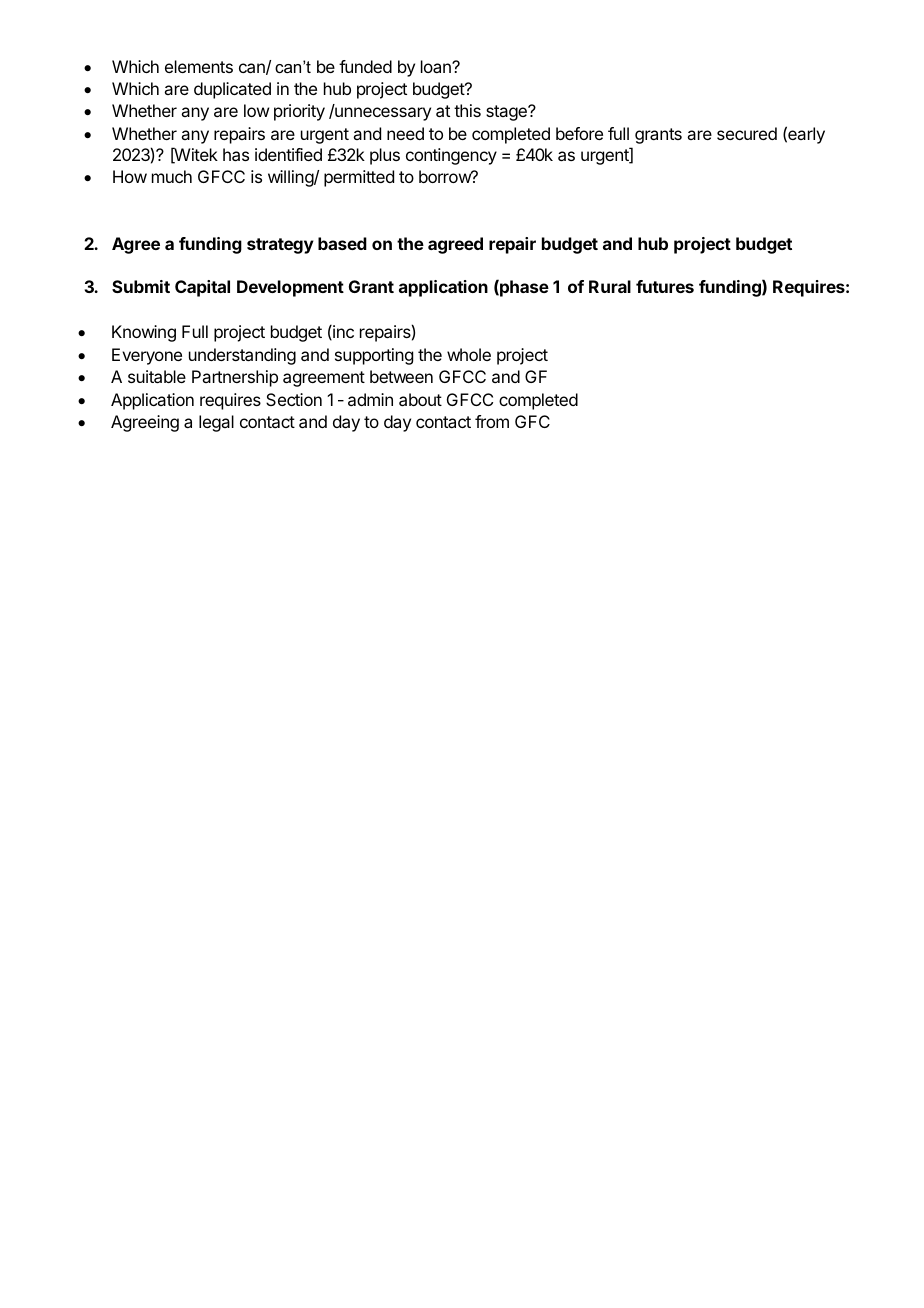  I want to click on Development, so click(290, 288).
